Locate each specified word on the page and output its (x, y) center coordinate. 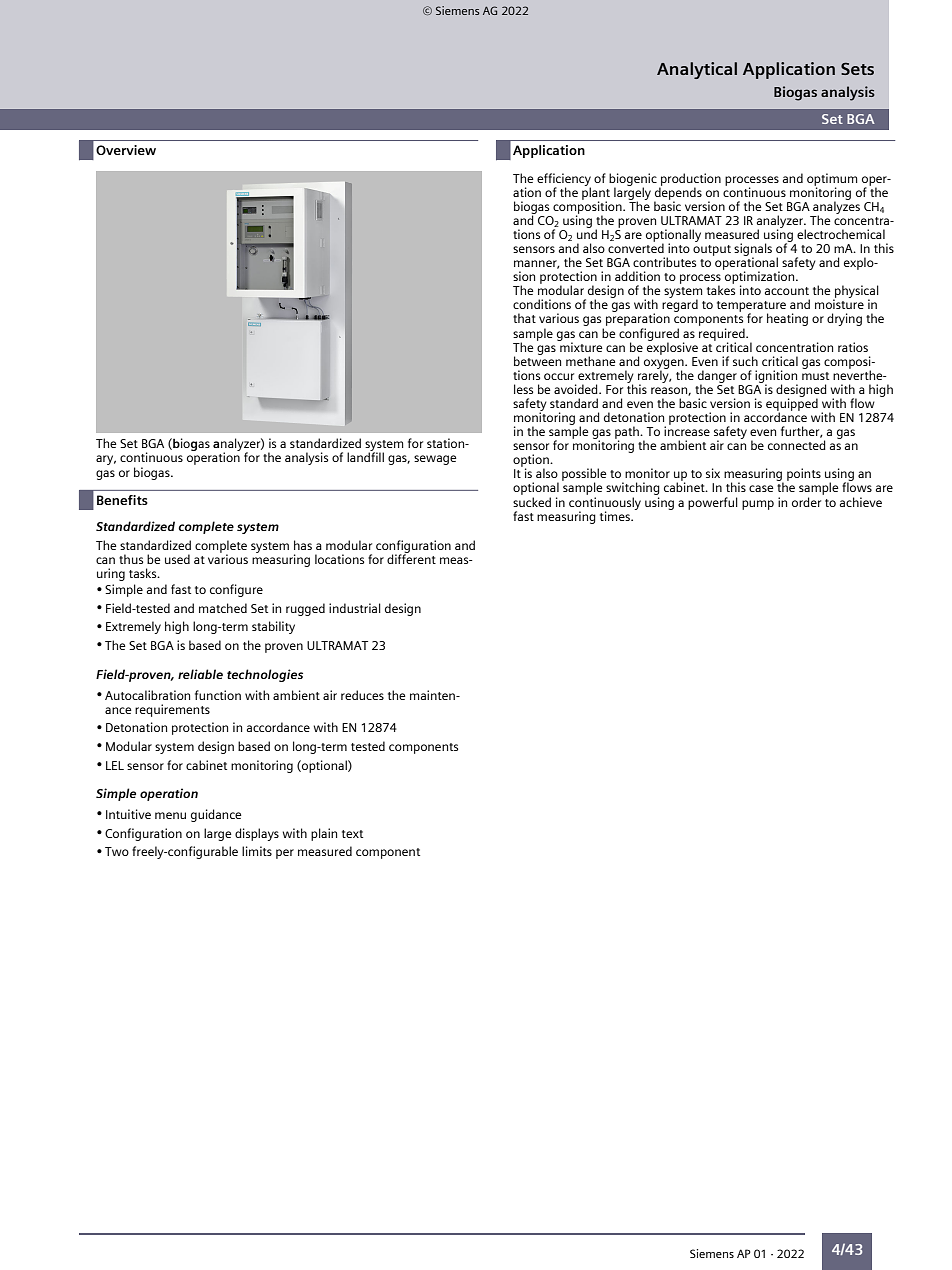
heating (787, 319)
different (411, 558)
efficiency (564, 180)
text (352, 834)
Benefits (122, 500)
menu (170, 815)
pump (758, 505)
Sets (857, 68)
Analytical (697, 70)
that (524, 318)
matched (223, 608)
